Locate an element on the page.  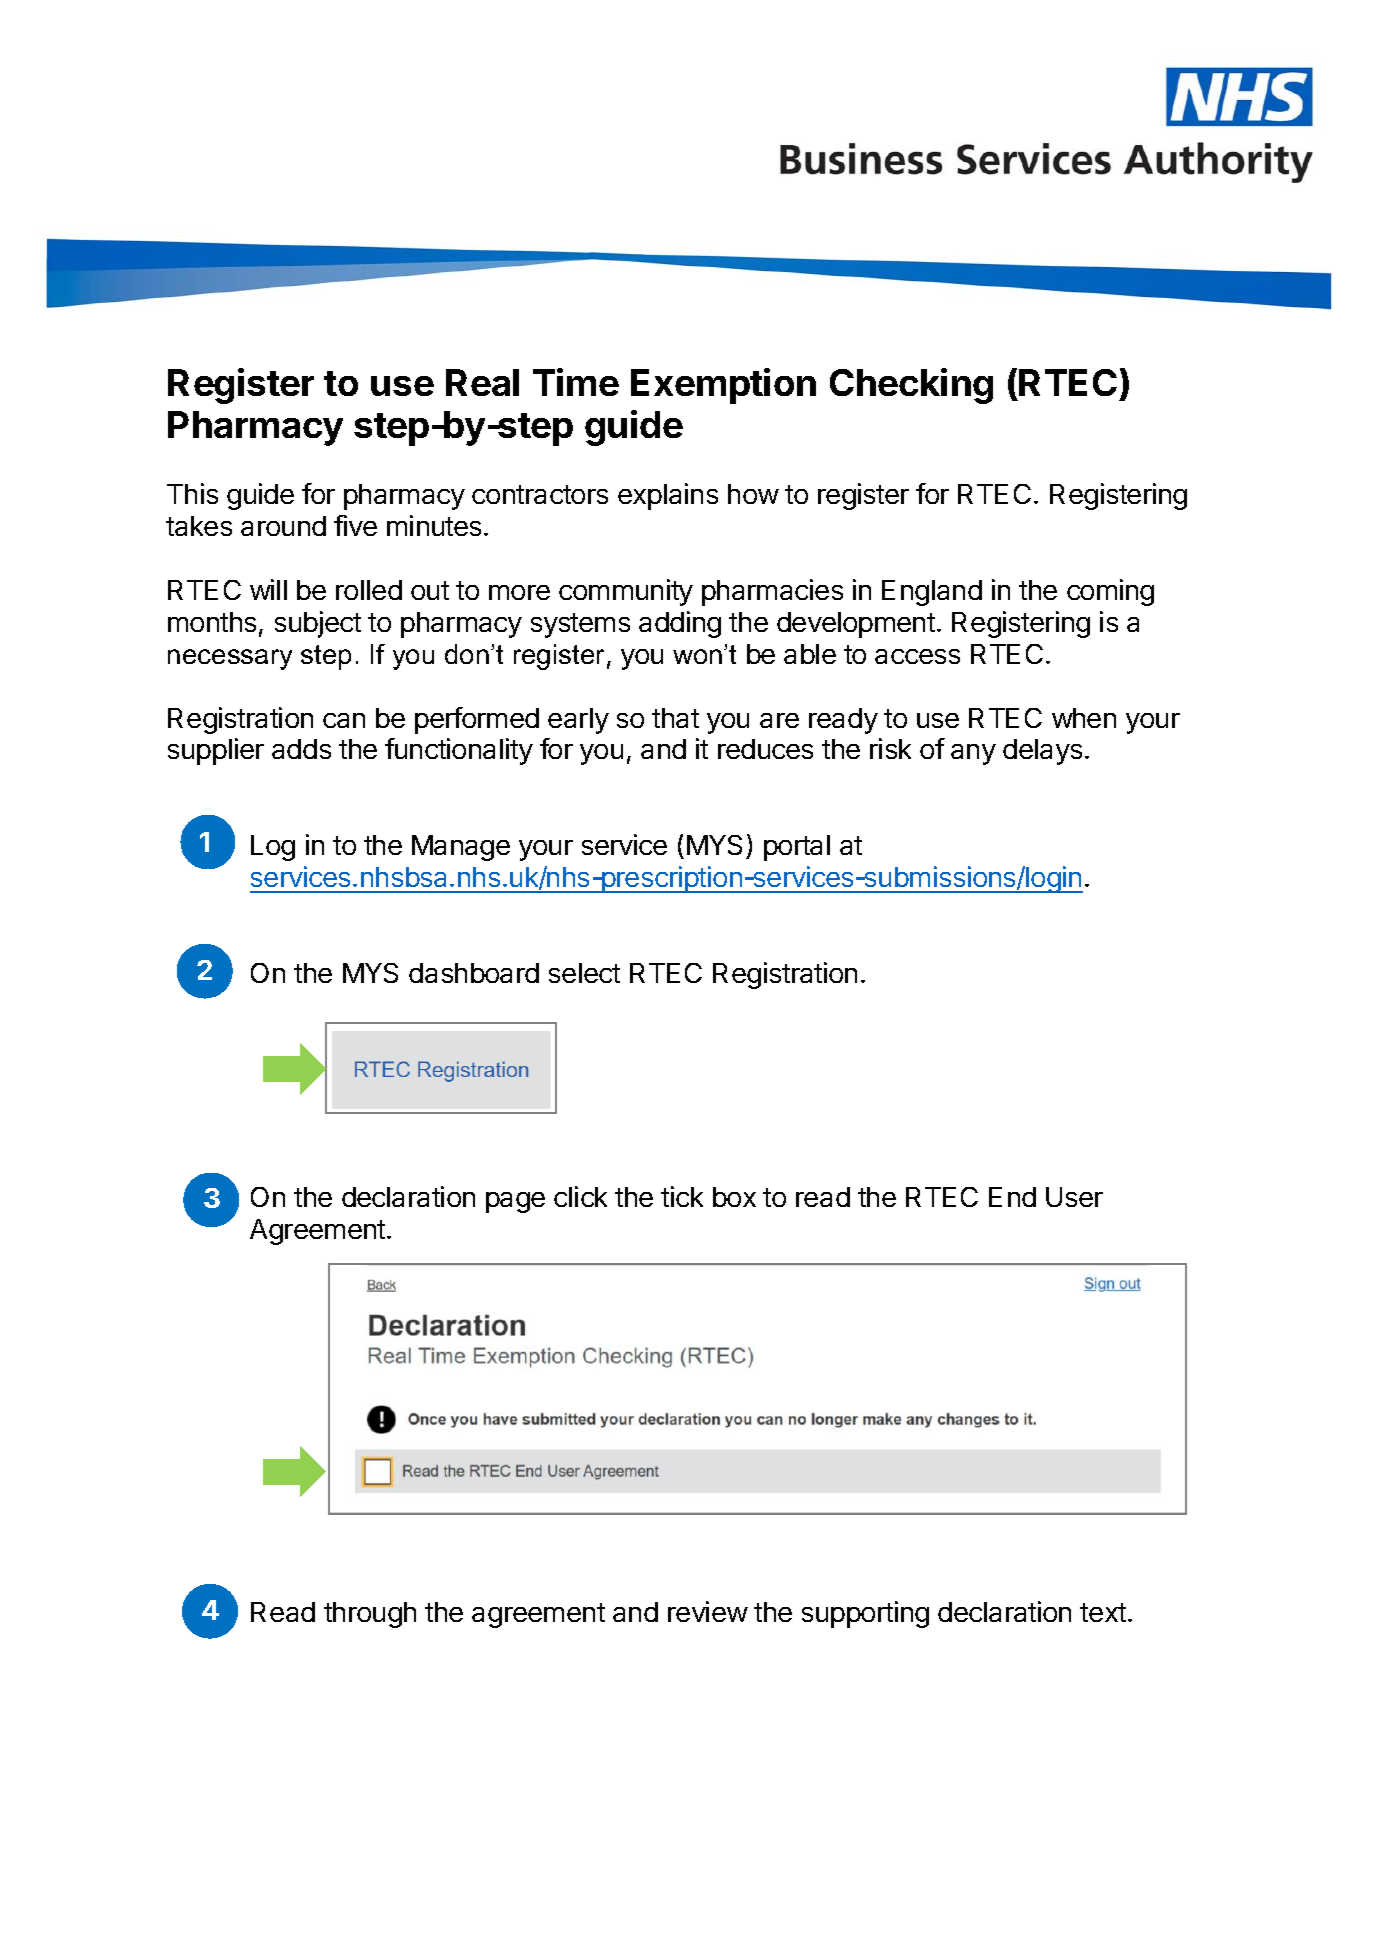
This is located at coordinates (192, 493).
